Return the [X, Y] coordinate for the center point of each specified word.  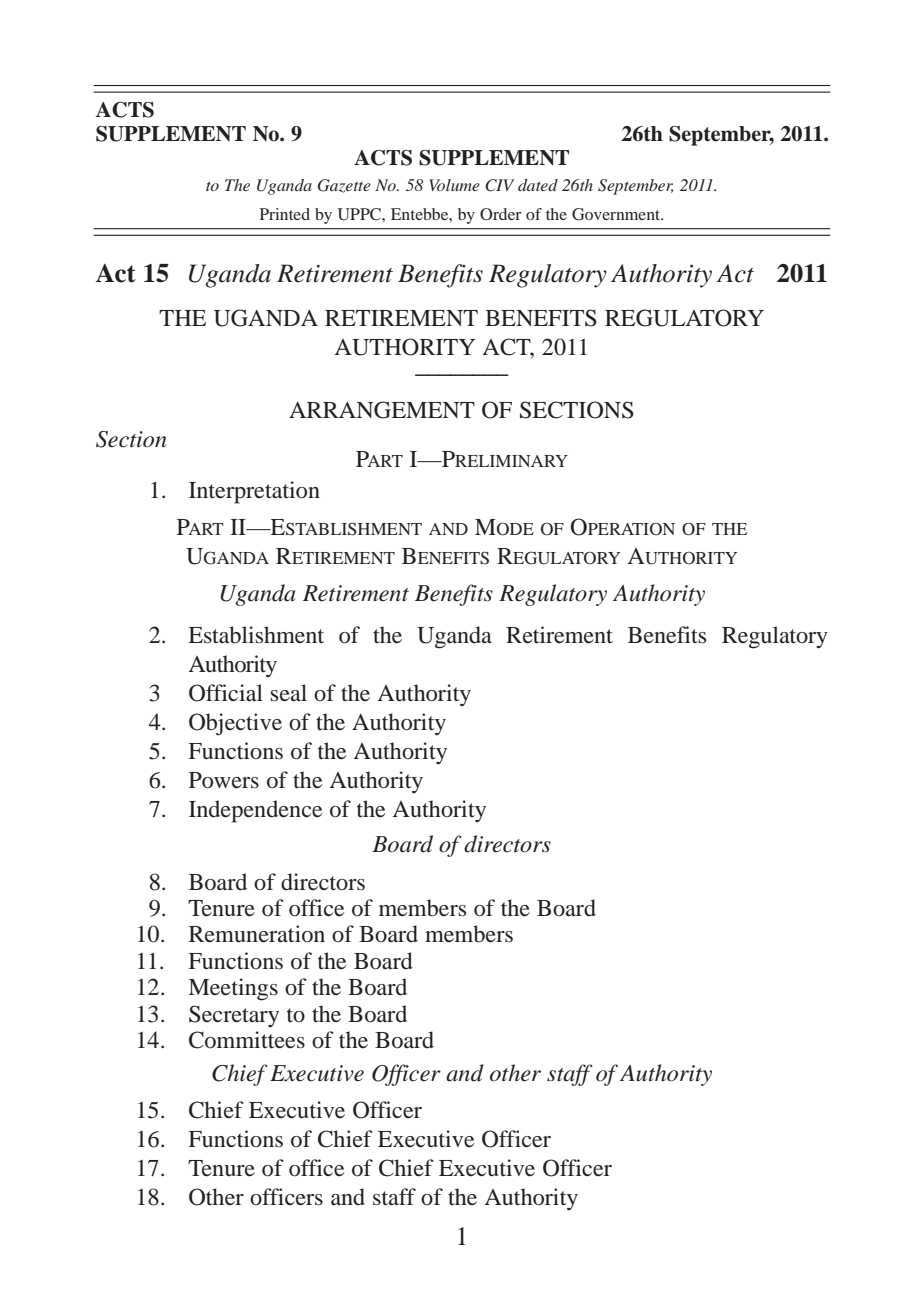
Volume [454, 185]
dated [538, 185]
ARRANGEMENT [382, 410]
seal [288, 693]
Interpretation [254, 492]
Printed [285, 214]
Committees [247, 1040]
